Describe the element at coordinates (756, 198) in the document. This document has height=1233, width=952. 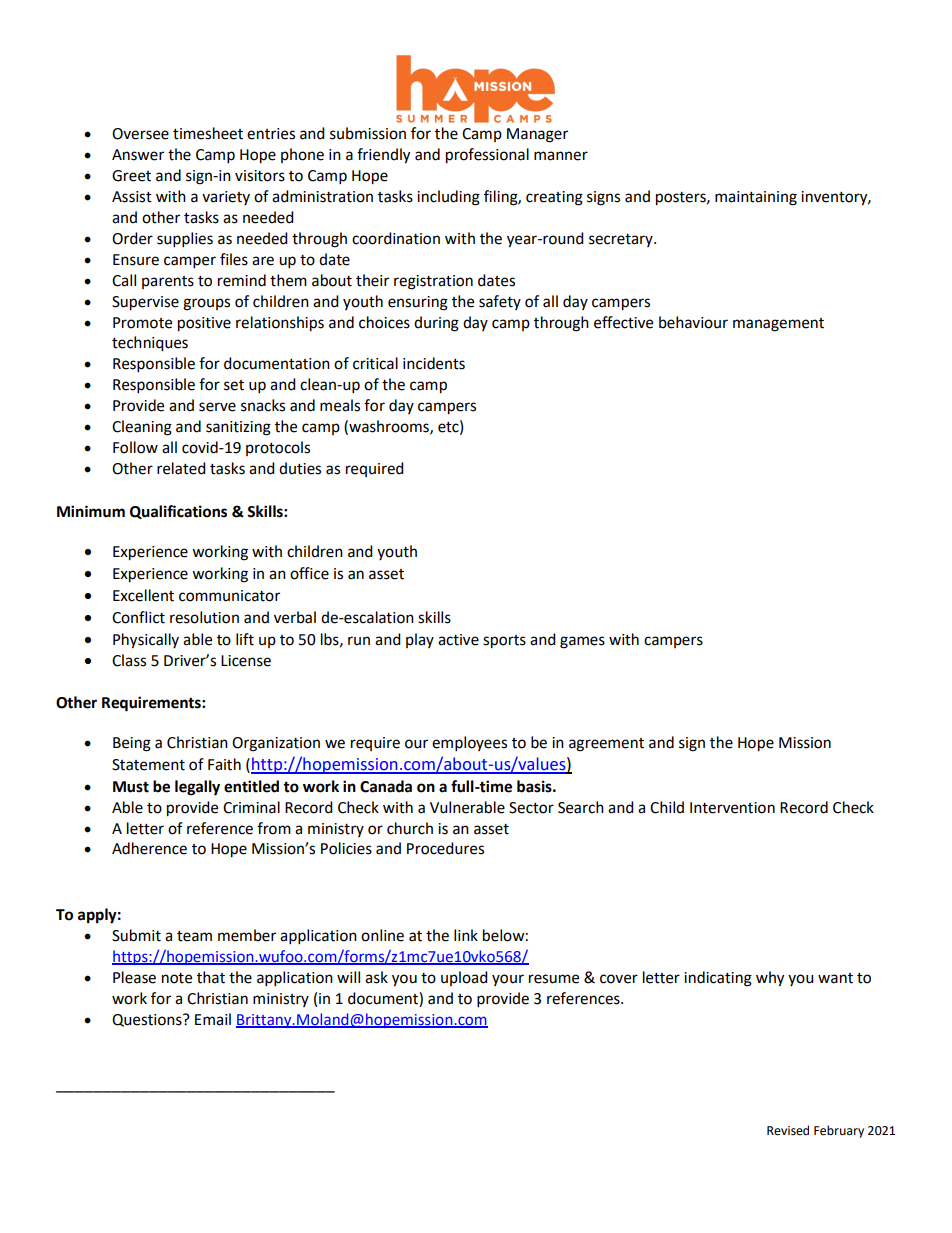
I see `maintaining` at that location.
